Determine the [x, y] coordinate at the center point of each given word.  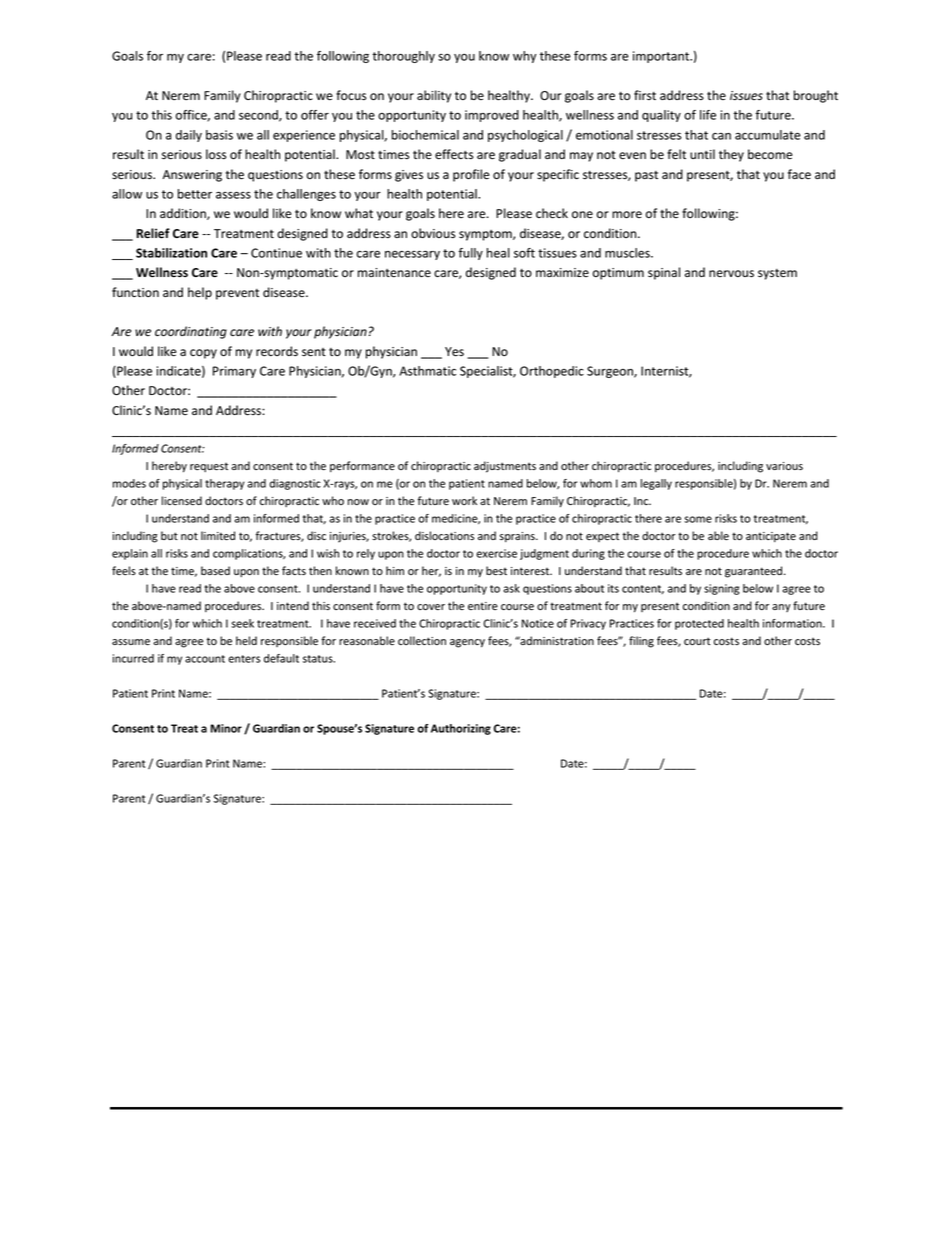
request [209, 467]
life [708, 115]
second [259, 116]
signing [722, 589]
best [496, 571]
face [799, 174]
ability [434, 96]
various [784, 466]
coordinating [191, 332]
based [215, 570]
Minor [226, 728]
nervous [731, 274]
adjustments [505, 467]
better [195, 194]
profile [471, 175]
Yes [454, 352]
